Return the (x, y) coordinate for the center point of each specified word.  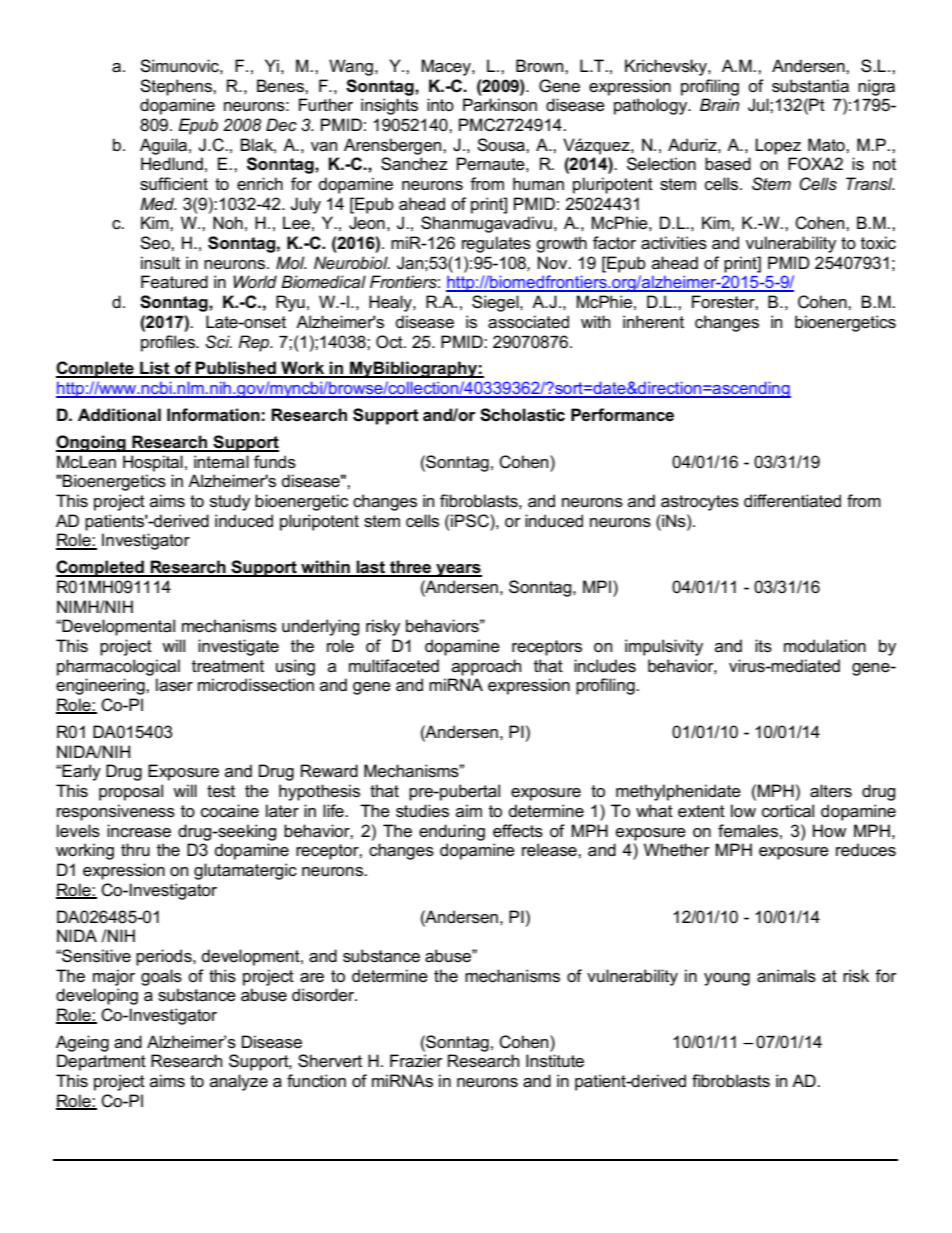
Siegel (496, 303)
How (830, 831)
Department (101, 1062)
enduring (452, 832)
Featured (174, 282)
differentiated (792, 501)
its (763, 646)
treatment (228, 666)
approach (486, 667)
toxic (878, 243)
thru (135, 849)
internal (221, 462)
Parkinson (500, 105)
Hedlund (172, 164)
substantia (810, 86)
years (458, 570)
